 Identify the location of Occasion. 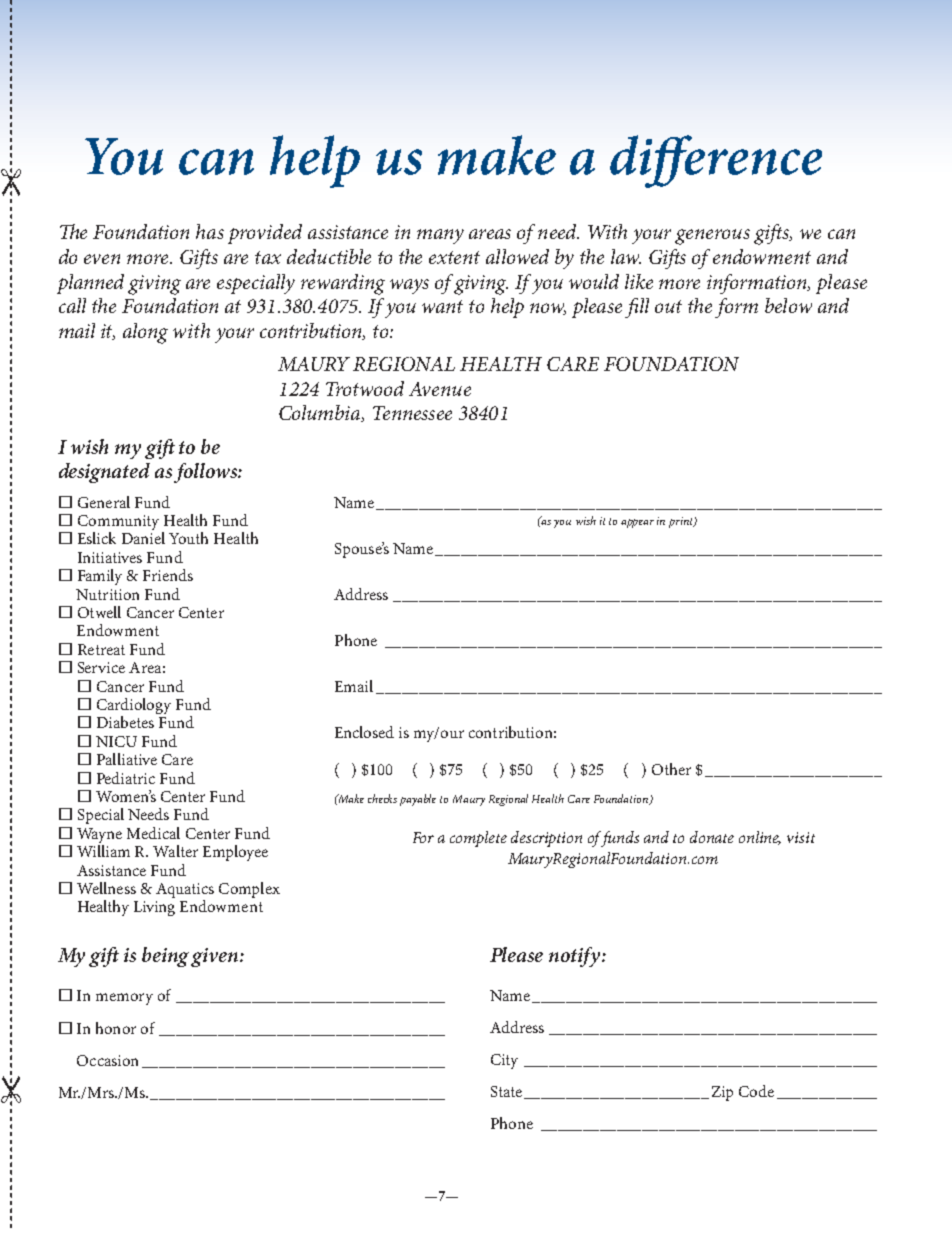
(107, 1060).
